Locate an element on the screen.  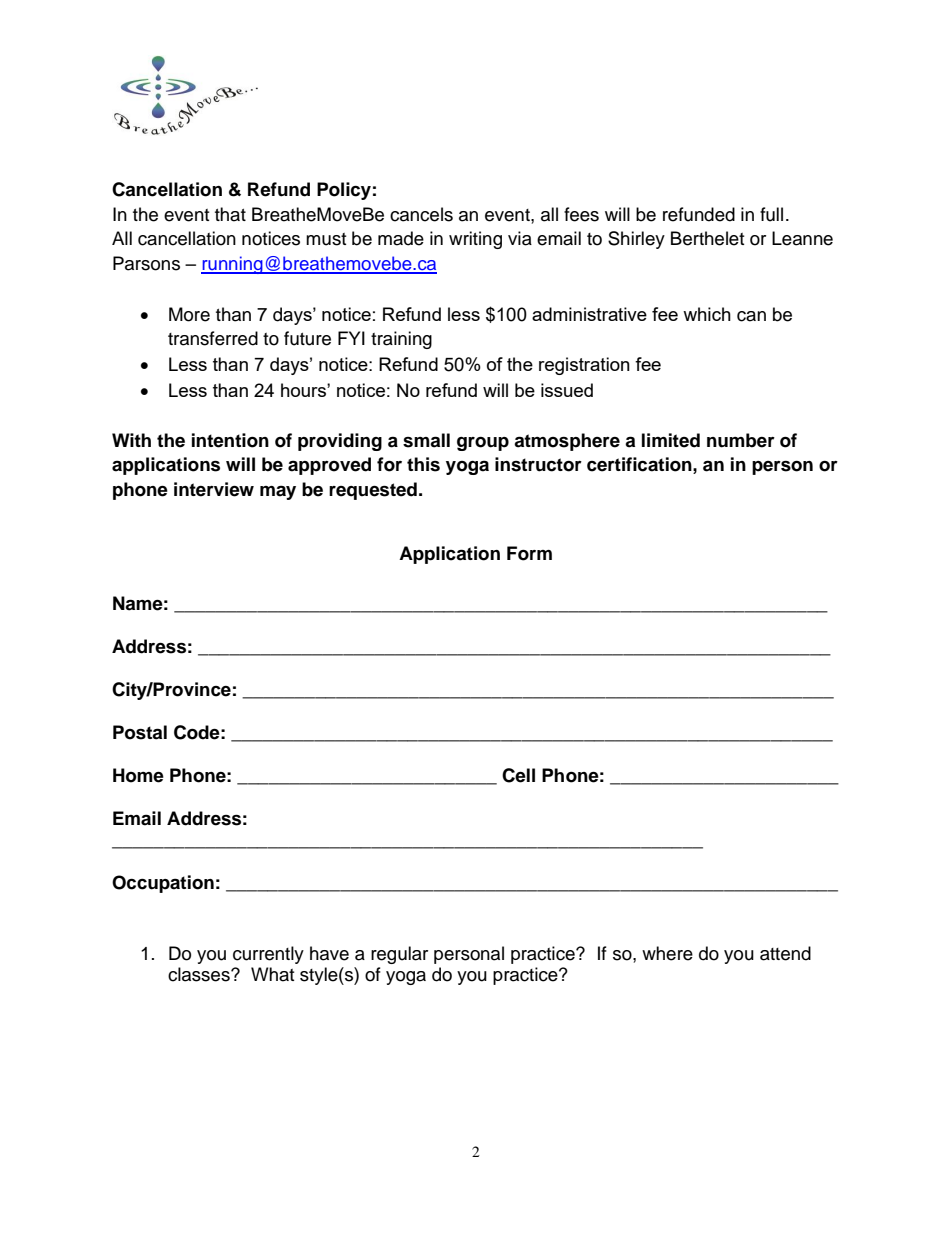
currently is located at coordinates (268, 955).
